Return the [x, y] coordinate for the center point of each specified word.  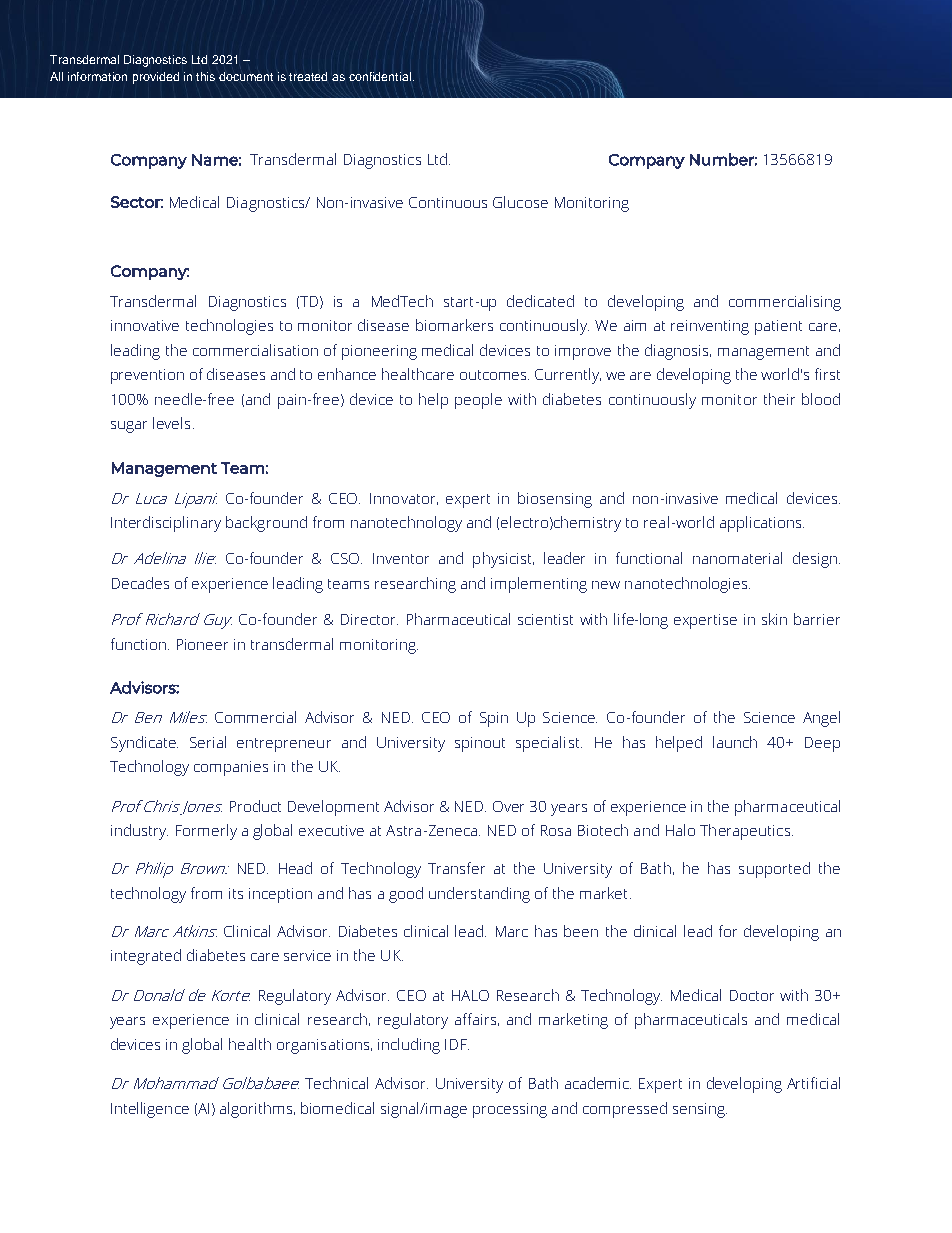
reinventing [710, 327]
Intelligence [150, 1110]
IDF [457, 1044]
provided [156, 78]
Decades [140, 583]
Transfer [456, 868]
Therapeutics [745, 832]
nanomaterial [737, 558]
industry [139, 832]
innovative [145, 325]
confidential [381, 76]
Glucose [520, 202]
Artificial [813, 1083]
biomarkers [454, 325]
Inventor [401, 558]
